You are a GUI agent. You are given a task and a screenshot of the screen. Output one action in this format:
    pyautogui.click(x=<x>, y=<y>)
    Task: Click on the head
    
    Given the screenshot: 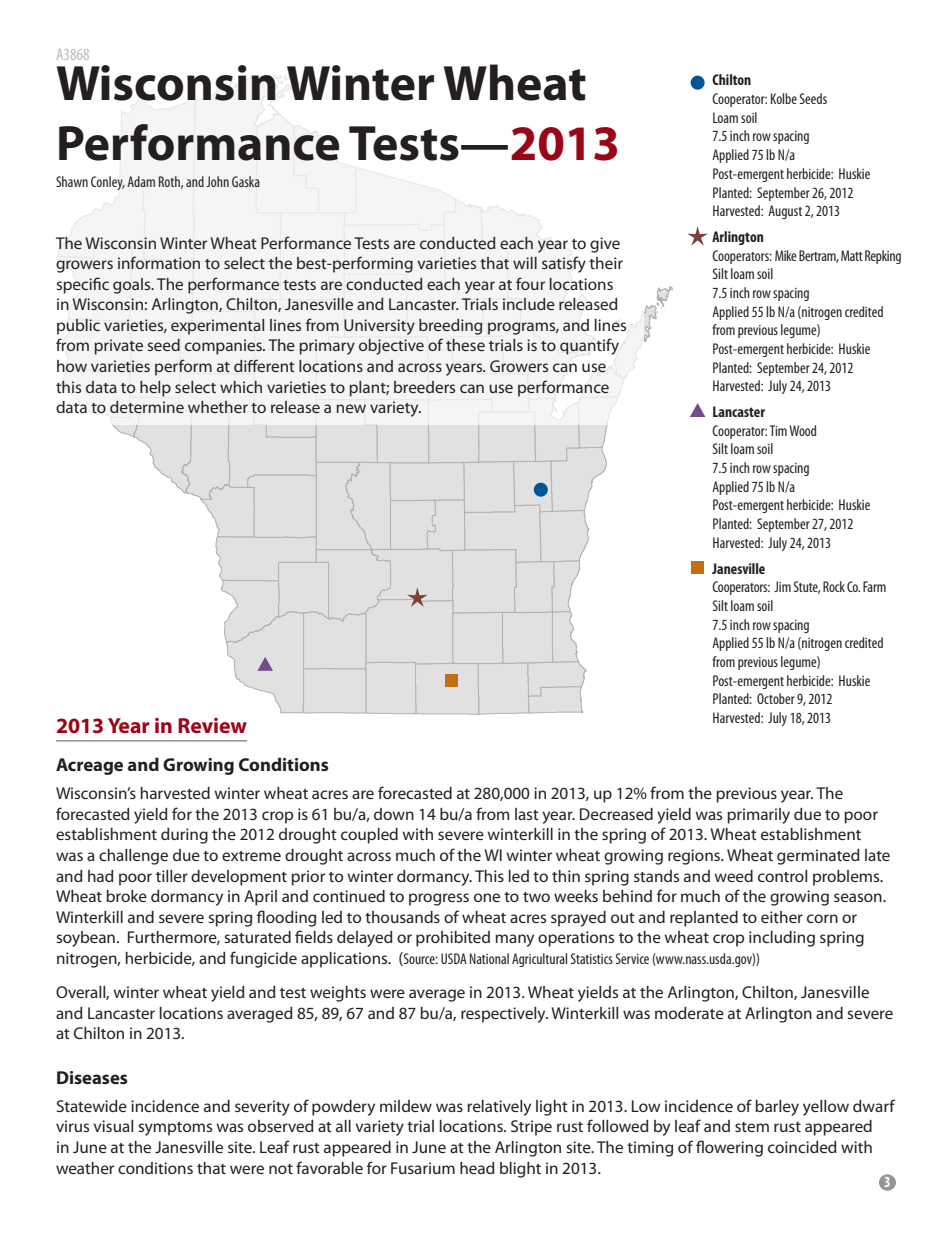 What is the action you would take?
    pyautogui.click(x=477, y=1168)
